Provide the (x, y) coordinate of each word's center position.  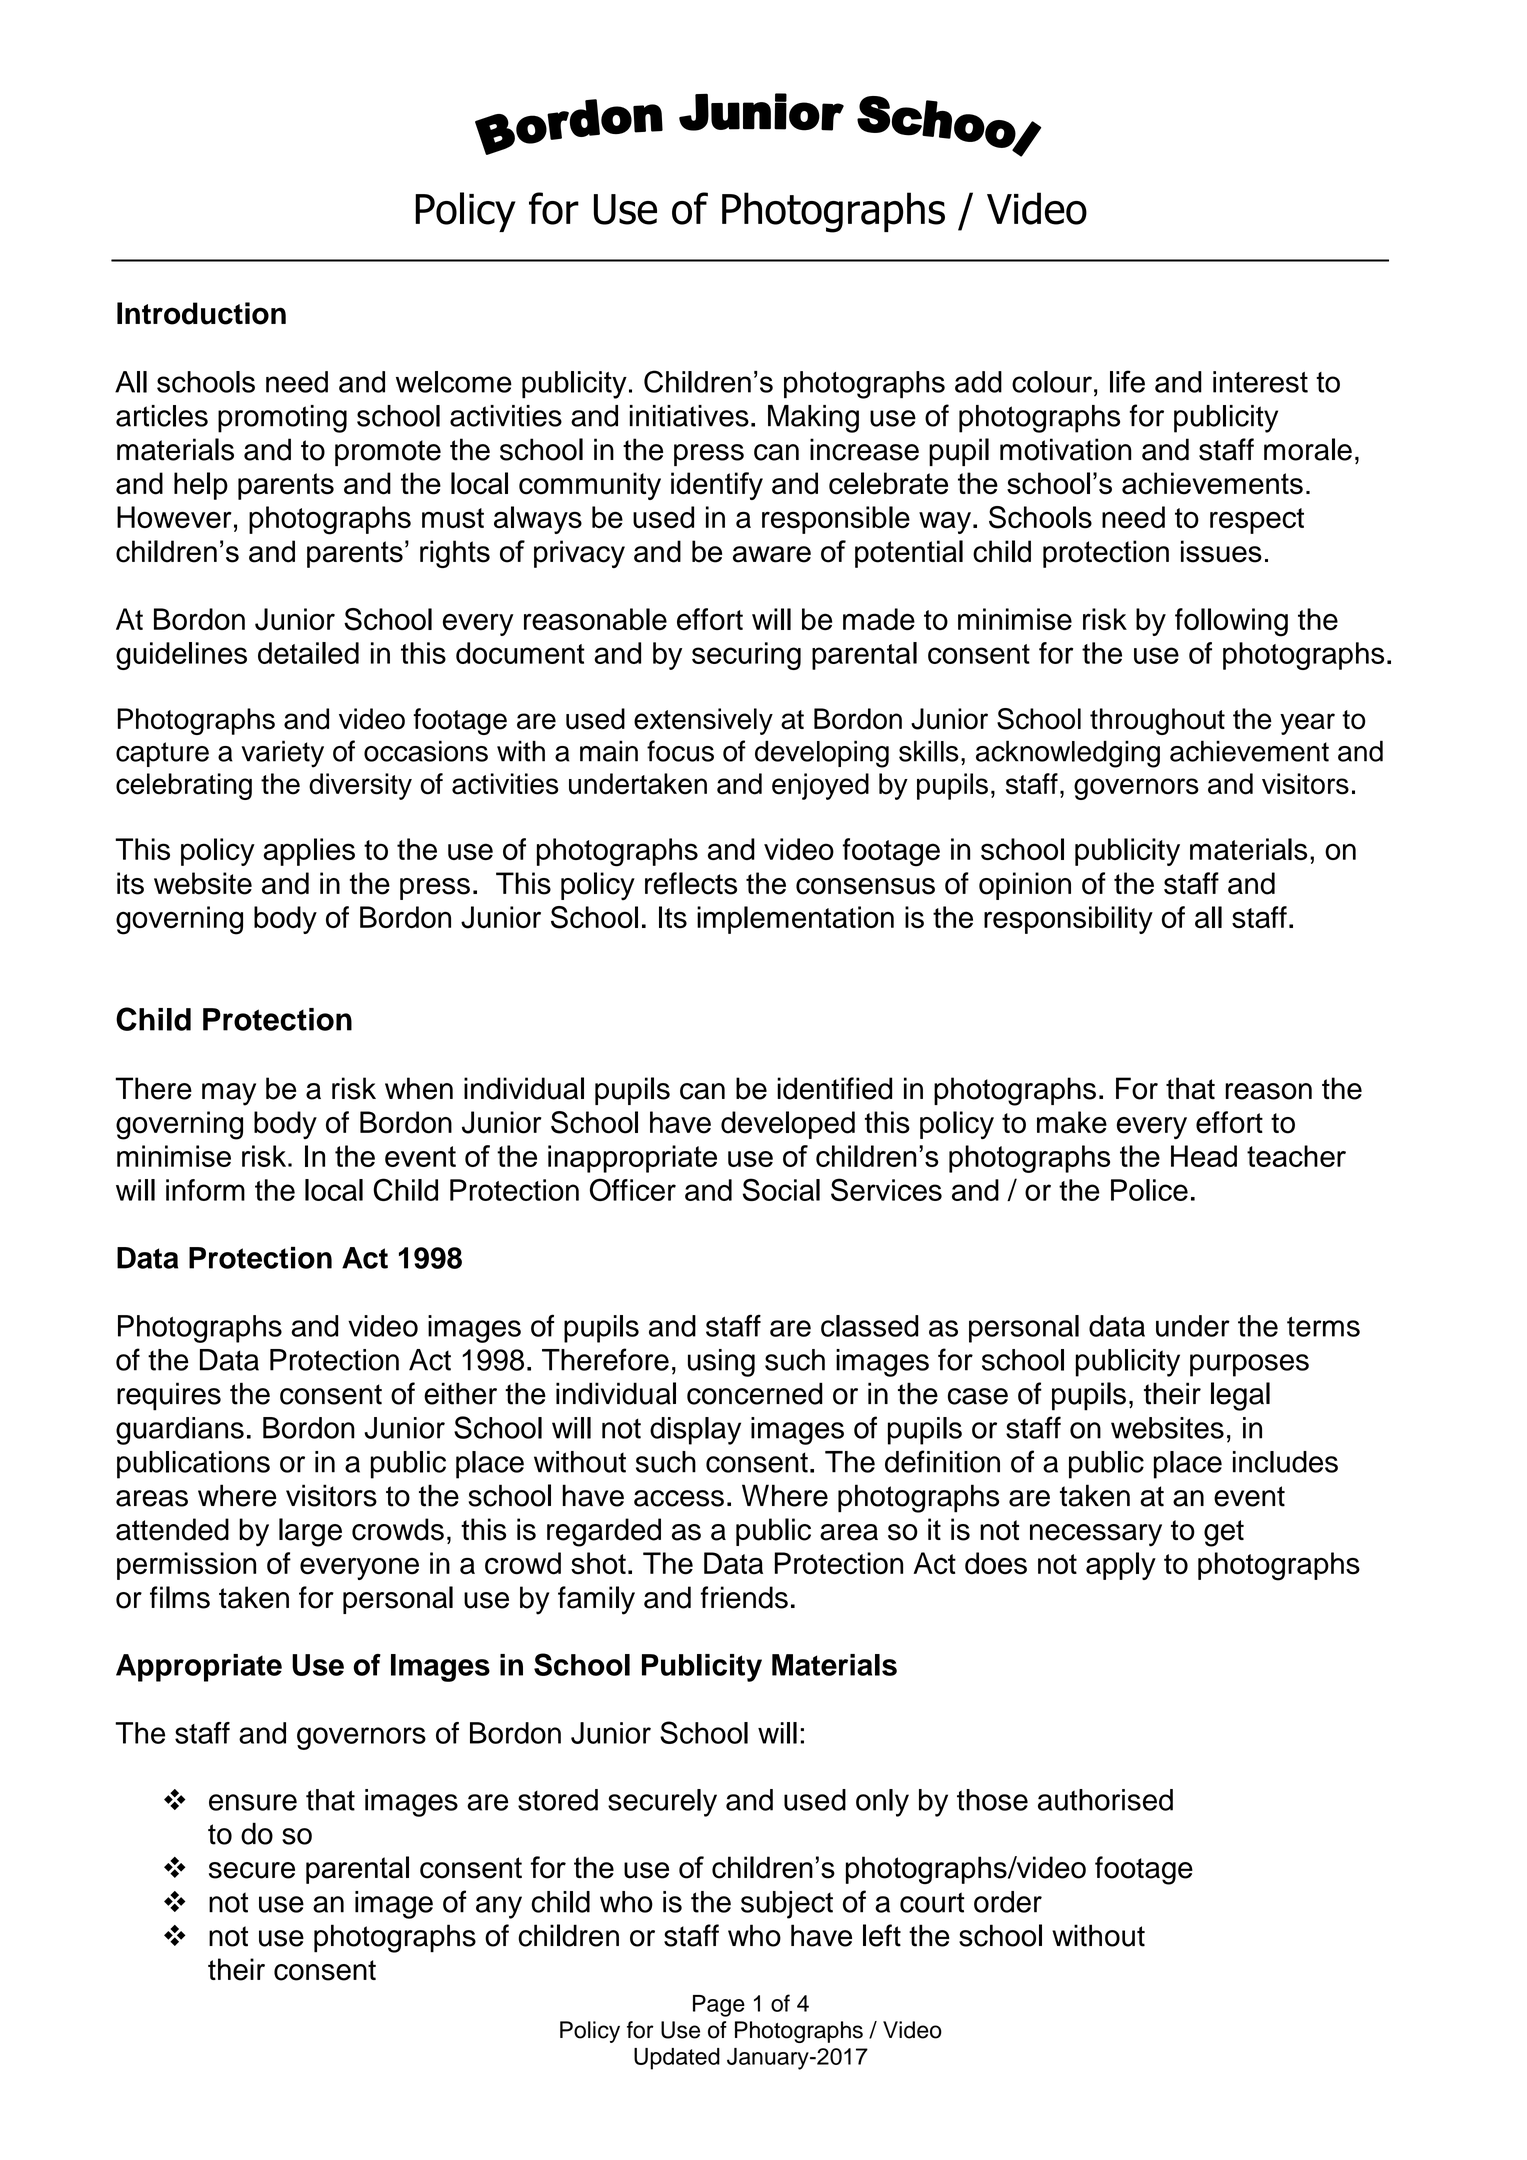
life (1127, 381)
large (310, 1532)
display (695, 1431)
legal (1240, 1396)
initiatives (689, 416)
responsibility (1068, 920)
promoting (282, 419)
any (499, 1907)
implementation (795, 920)
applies (309, 852)
